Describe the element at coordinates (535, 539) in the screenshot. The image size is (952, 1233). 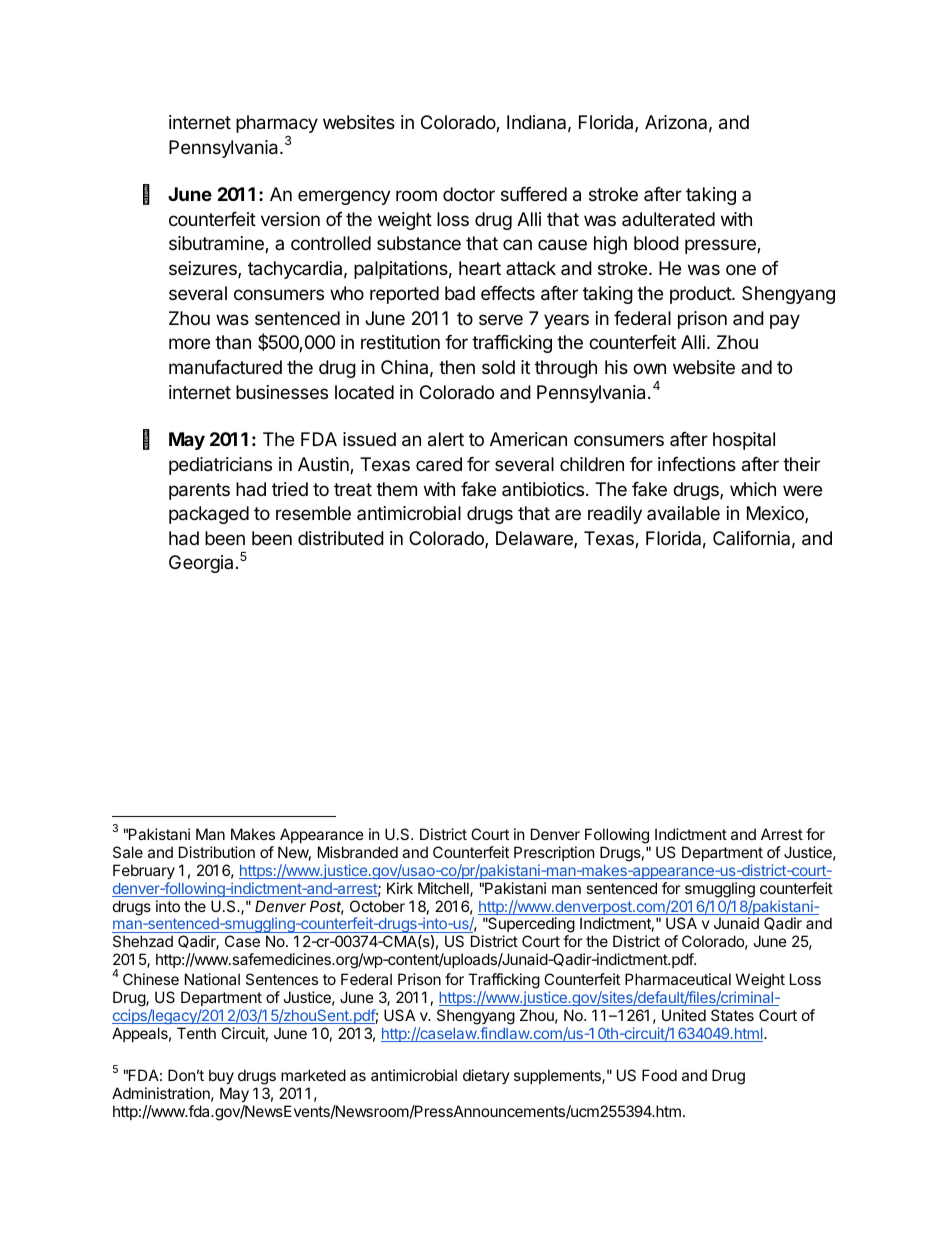
I see `Delaware` at that location.
